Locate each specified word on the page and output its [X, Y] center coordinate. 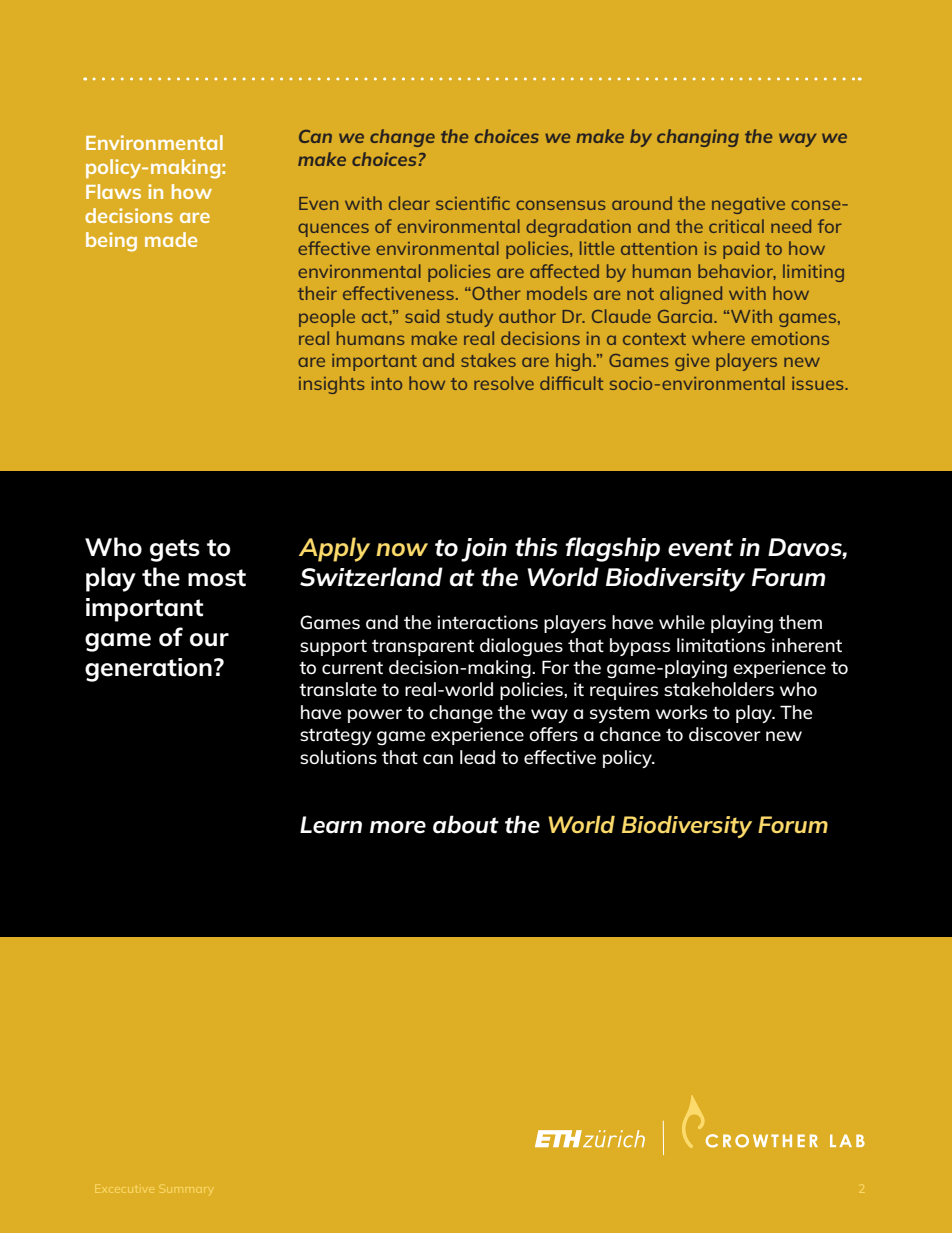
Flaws [113, 191]
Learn [331, 825]
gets [175, 550]
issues [819, 383]
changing [698, 138]
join [484, 550]
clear [409, 203]
